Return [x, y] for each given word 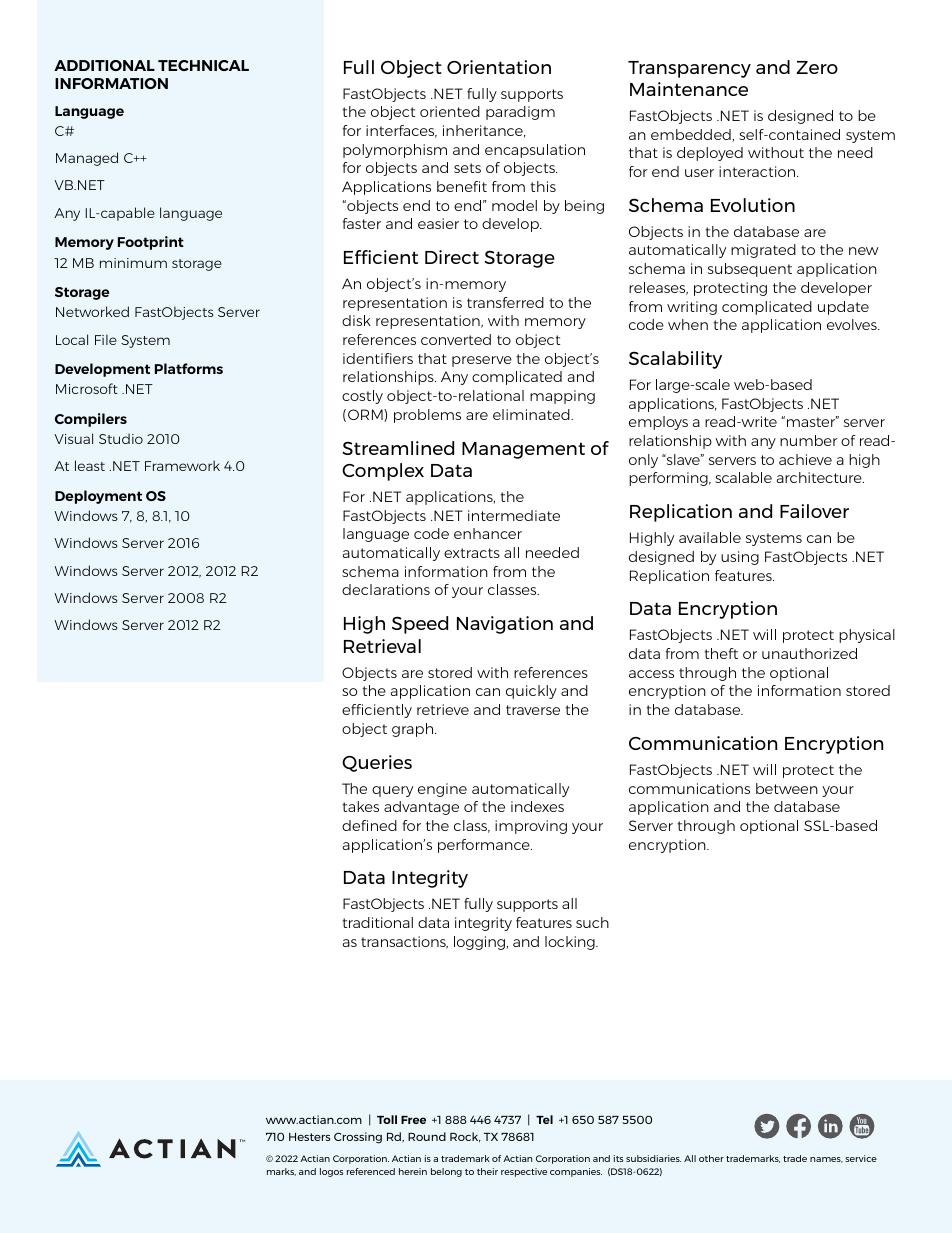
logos [331, 1172]
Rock [465, 1137]
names [826, 1160]
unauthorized [809, 653]
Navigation [505, 625]
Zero [817, 67]
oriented [450, 111]
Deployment [98, 497]
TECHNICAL [203, 65]
